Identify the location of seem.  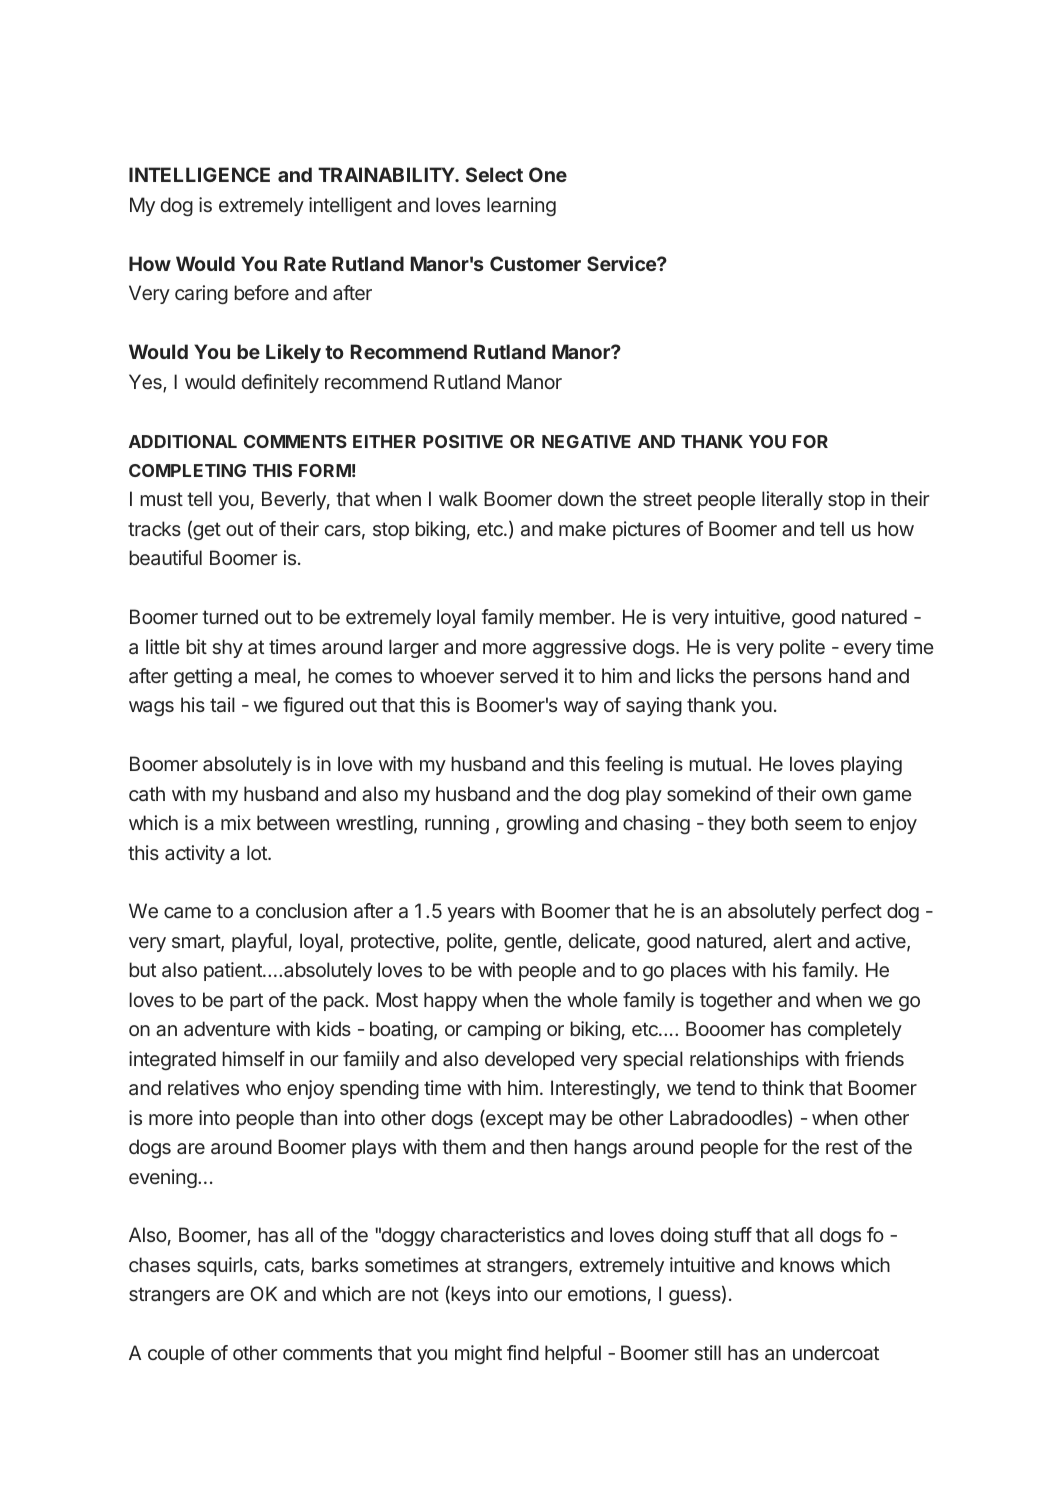
(818, 824).
